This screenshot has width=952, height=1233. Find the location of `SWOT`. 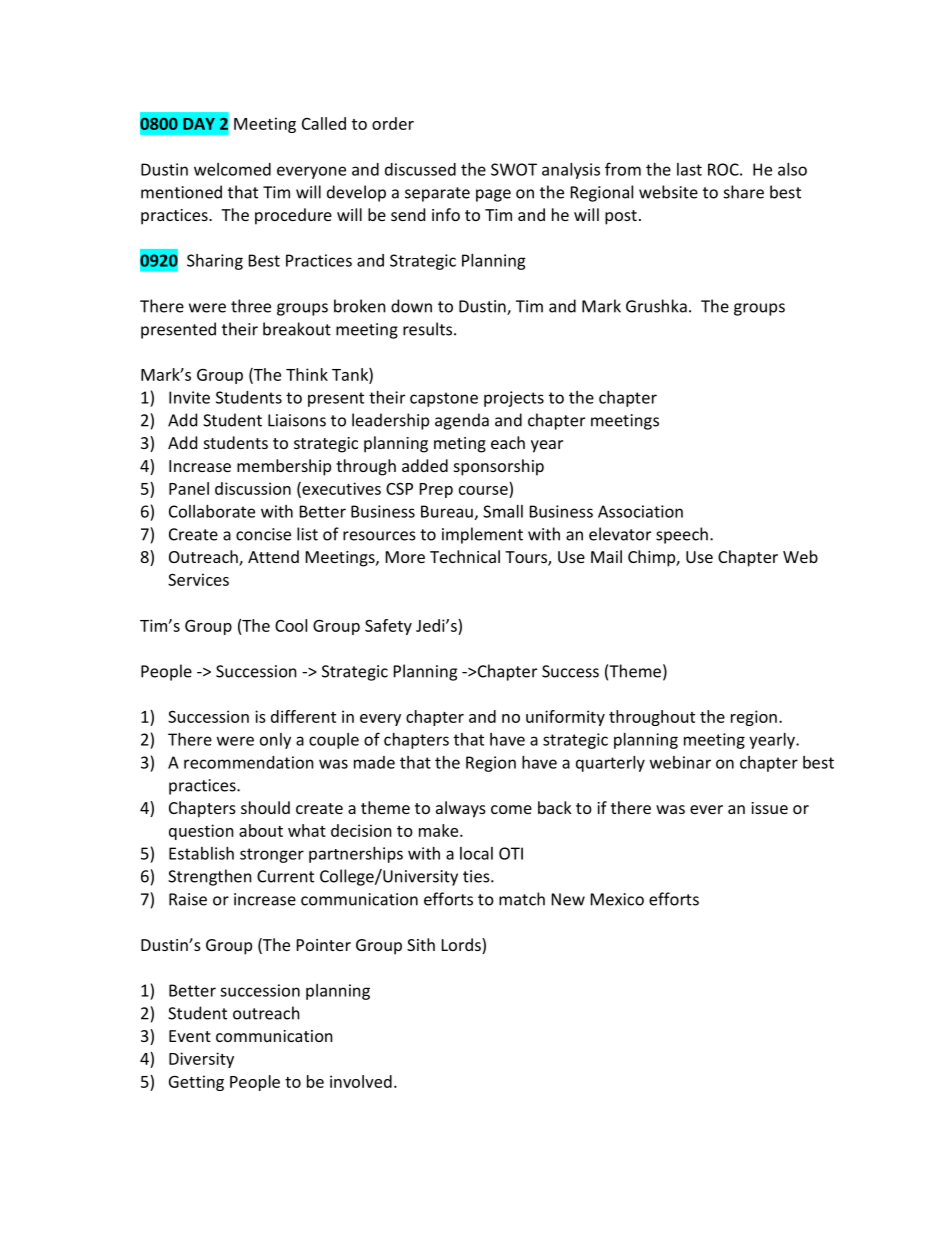

SWOT is located at coordinates (514, 169).
